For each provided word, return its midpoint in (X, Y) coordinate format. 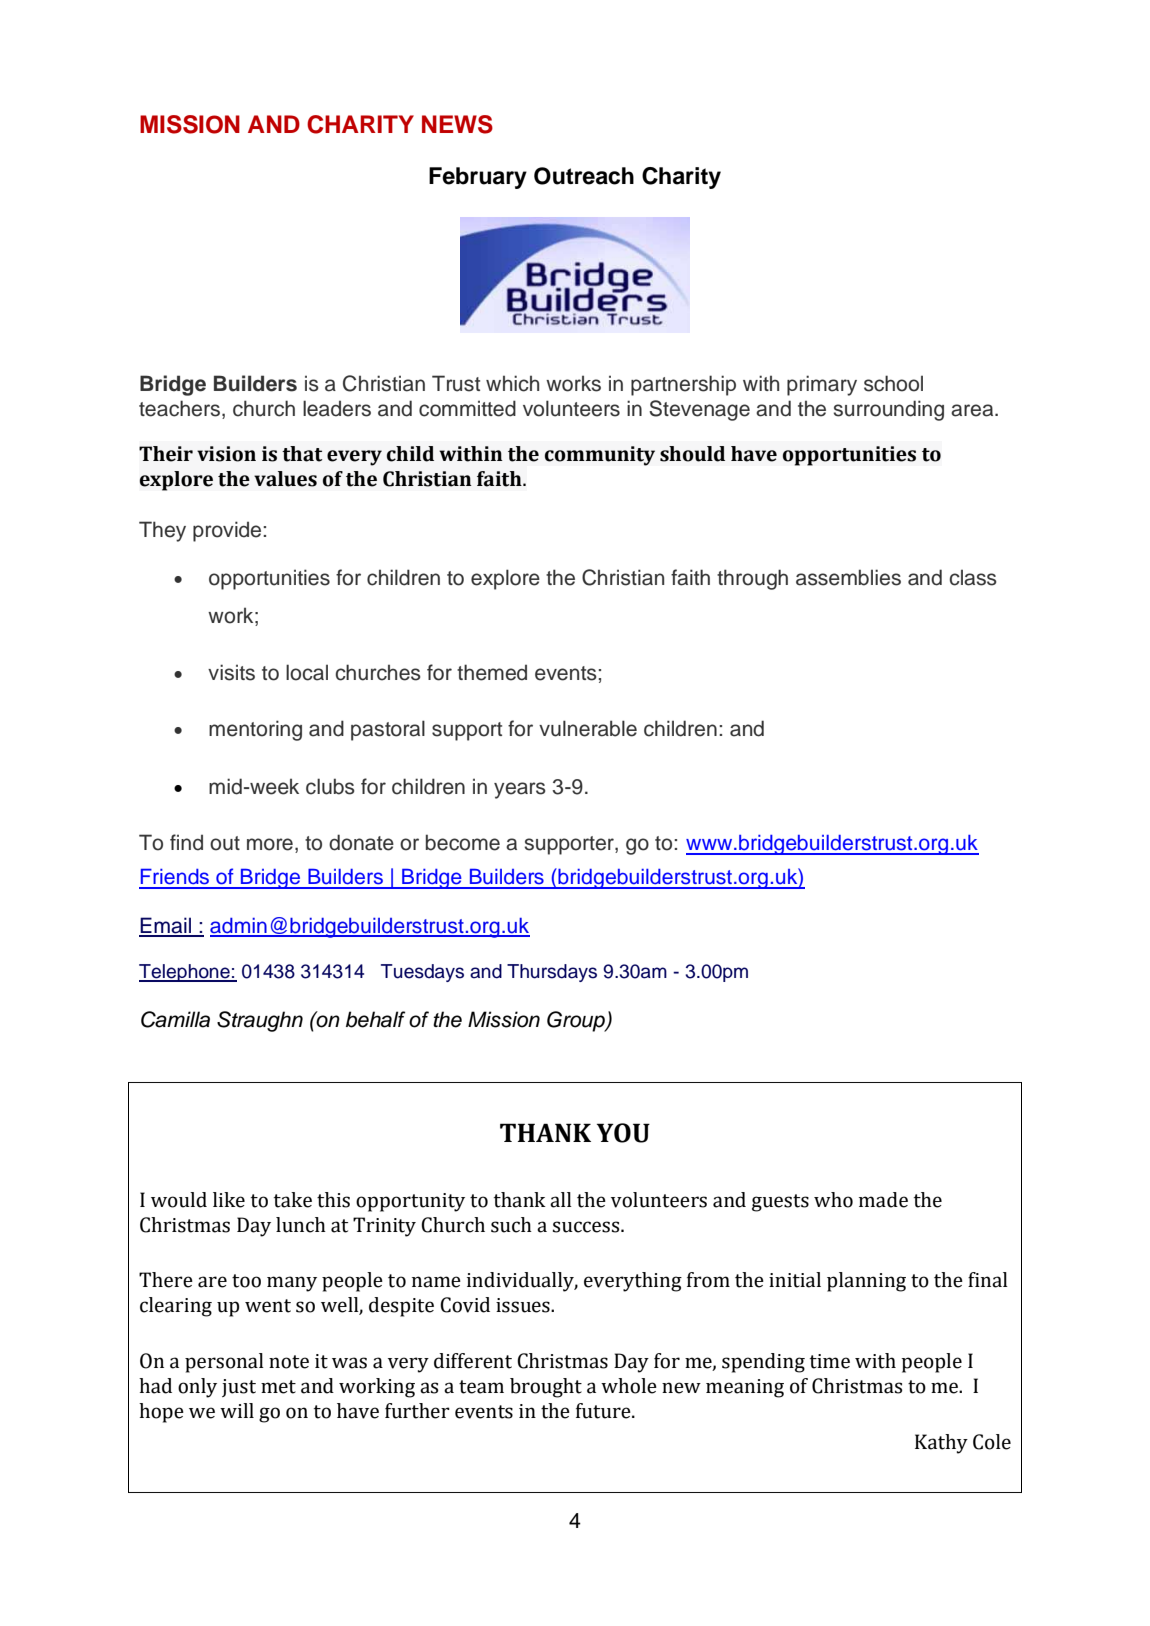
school (893, 383)
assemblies (848, 577)
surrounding (889, 410)
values (285, 479)
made (883, 1200)
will (237, 1410)
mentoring (255, 730)
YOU (623, 1133)
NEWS (457, 124)
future (604, 1411)
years (520, 790)
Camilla (175, 1019)
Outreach (584, 176)
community (600, 456)
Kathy (941, 1444)
